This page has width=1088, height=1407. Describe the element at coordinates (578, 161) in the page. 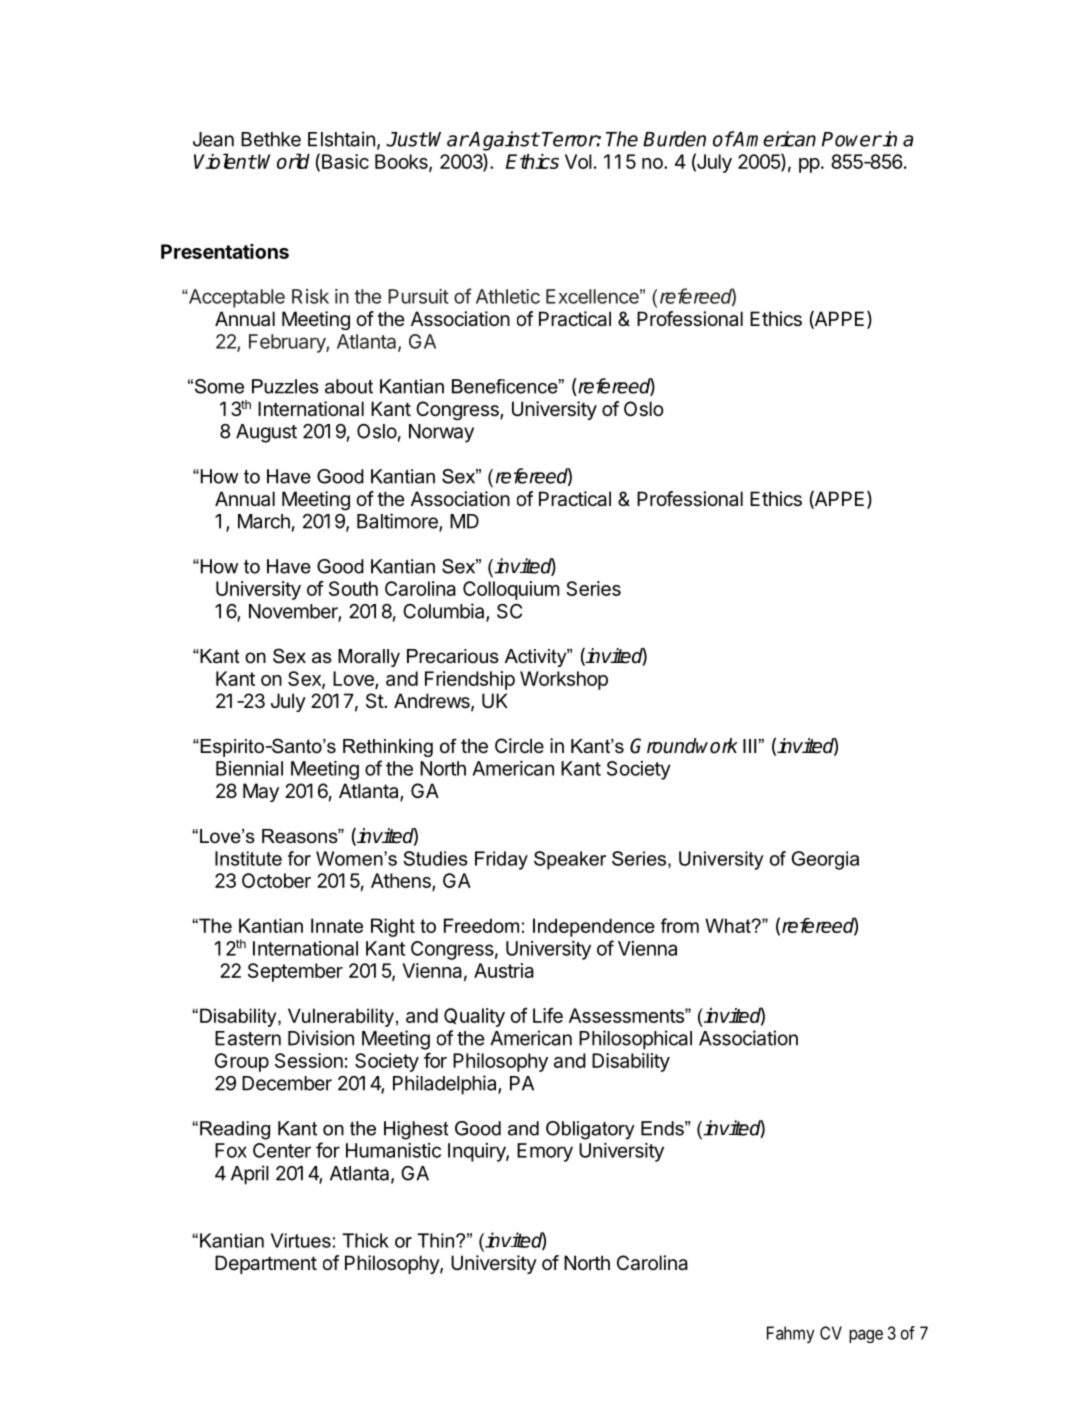

I see `Vol` at that location.
